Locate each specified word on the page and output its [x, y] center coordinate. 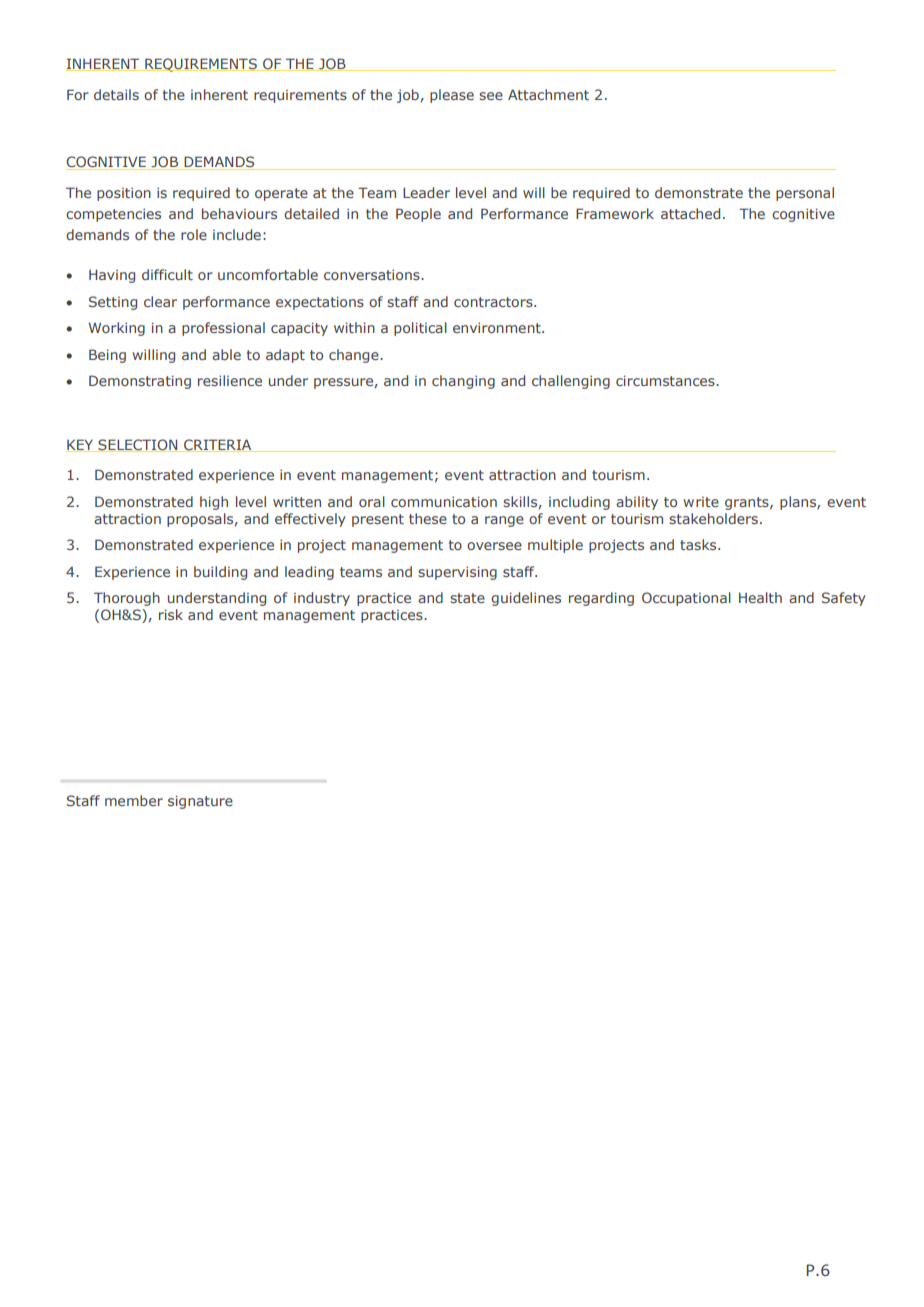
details [116, 94]
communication [444, 501]
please [452, 96]
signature [200, 802]
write [701, 502]
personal [805, 194]
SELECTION [138, 445]
